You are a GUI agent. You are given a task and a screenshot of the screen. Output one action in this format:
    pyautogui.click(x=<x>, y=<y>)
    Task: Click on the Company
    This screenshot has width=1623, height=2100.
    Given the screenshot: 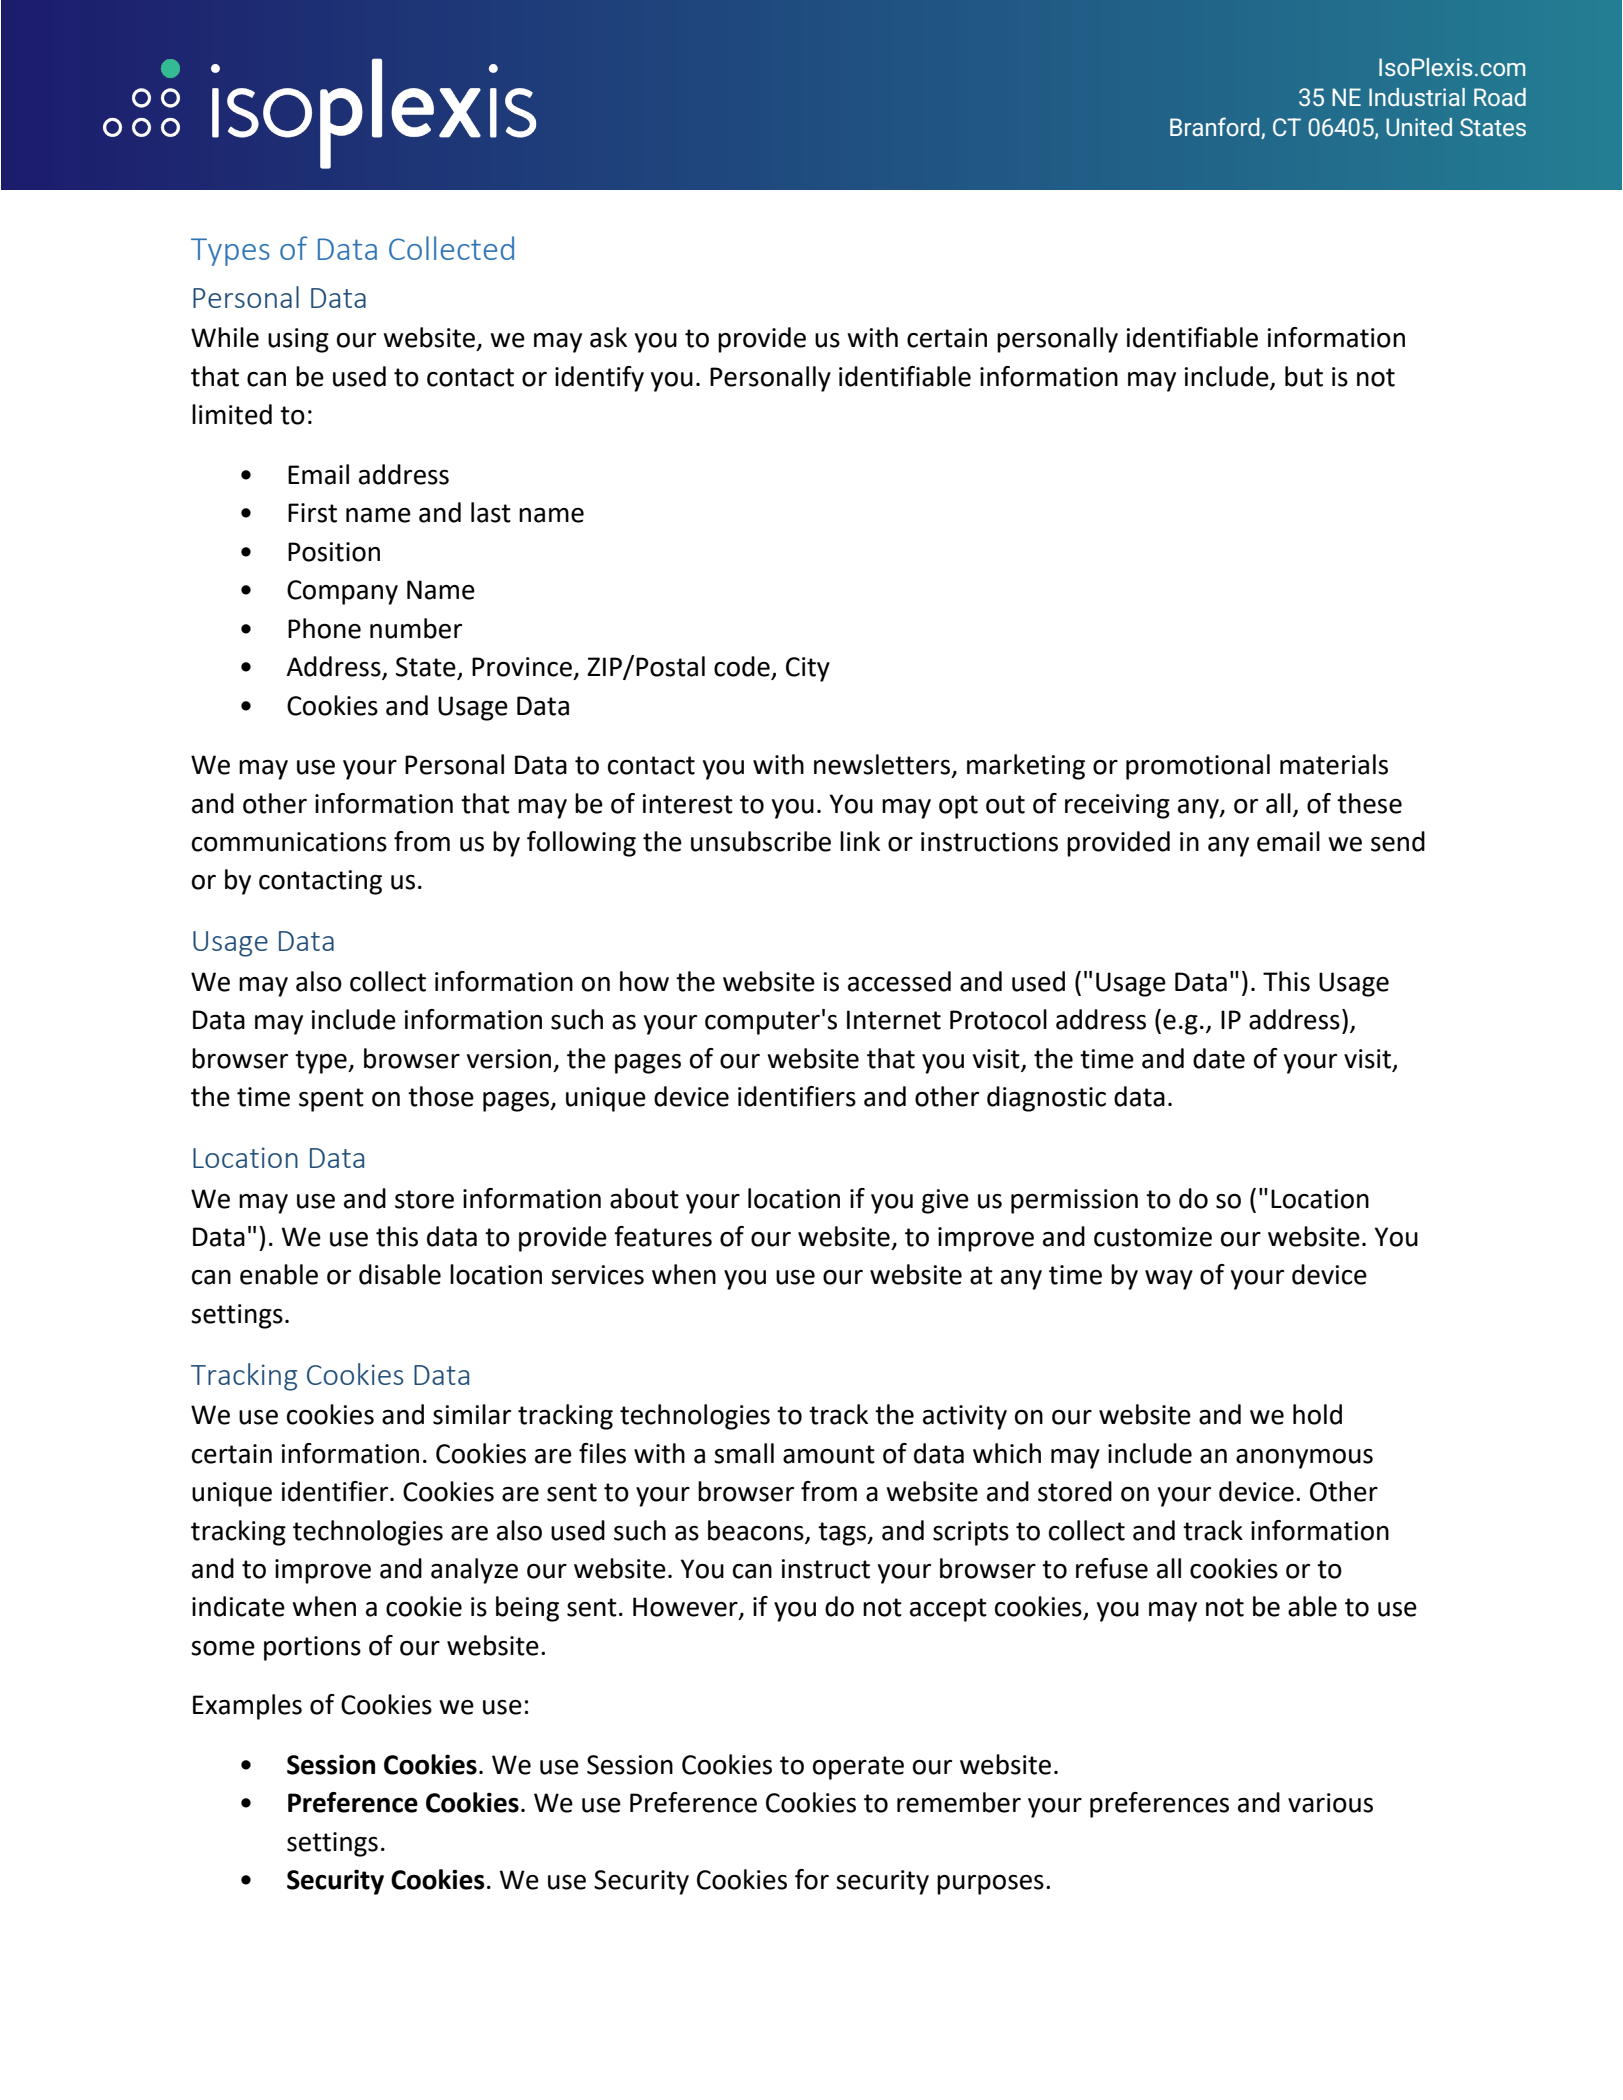 What is the action you would take?
    pyautogui.click(x=342, y=592)
